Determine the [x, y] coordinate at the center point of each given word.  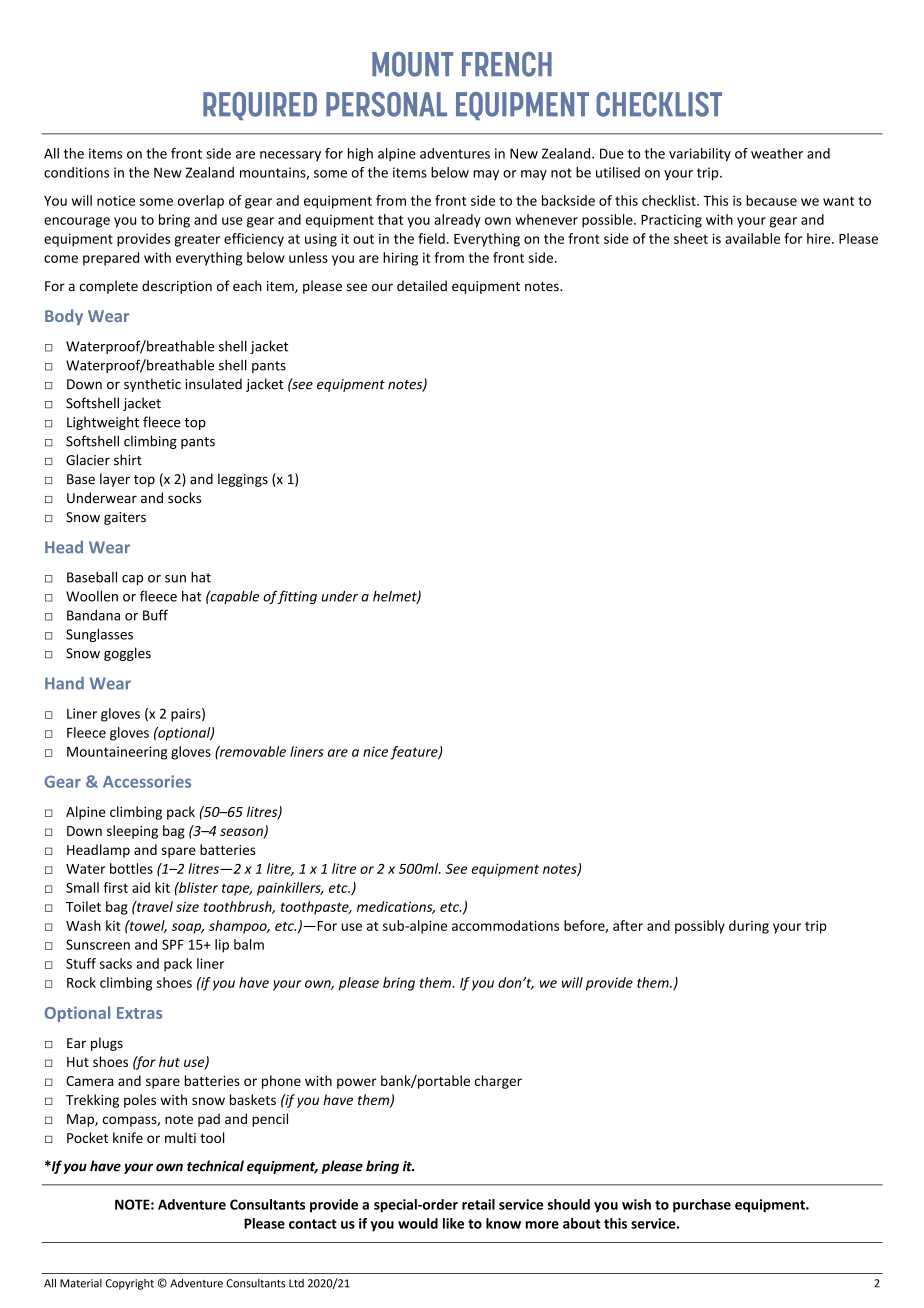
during [749, 927]
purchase [702, 1206]
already [457, 221]
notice [116, 200]
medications [396, 907]
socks [184, 498]
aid [141, 887]
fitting [297, 597]
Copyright [130, 1284]
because [771, 200]
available [752, 238]
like [453, 1223]
